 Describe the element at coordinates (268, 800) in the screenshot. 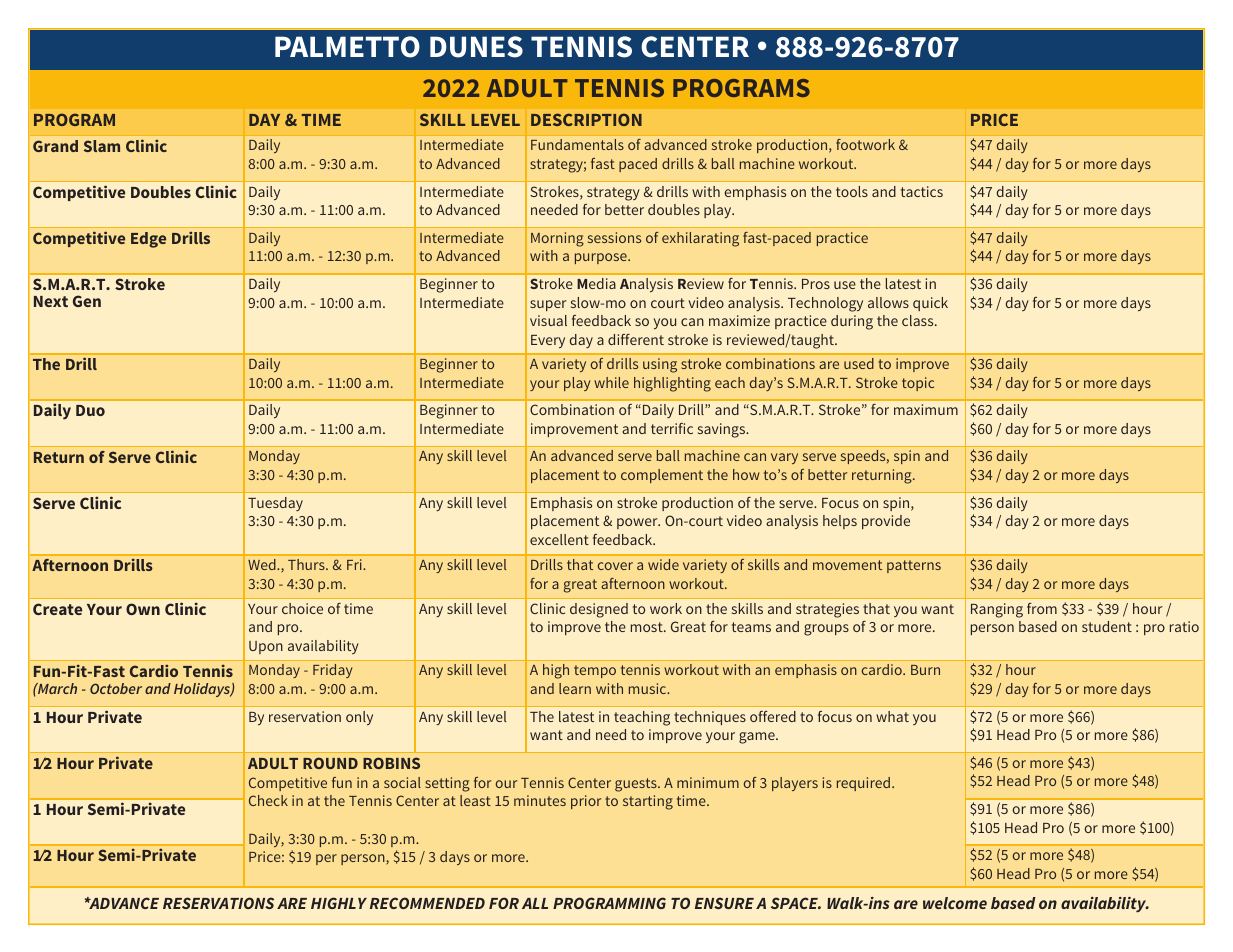

I see `Check` at that location.
